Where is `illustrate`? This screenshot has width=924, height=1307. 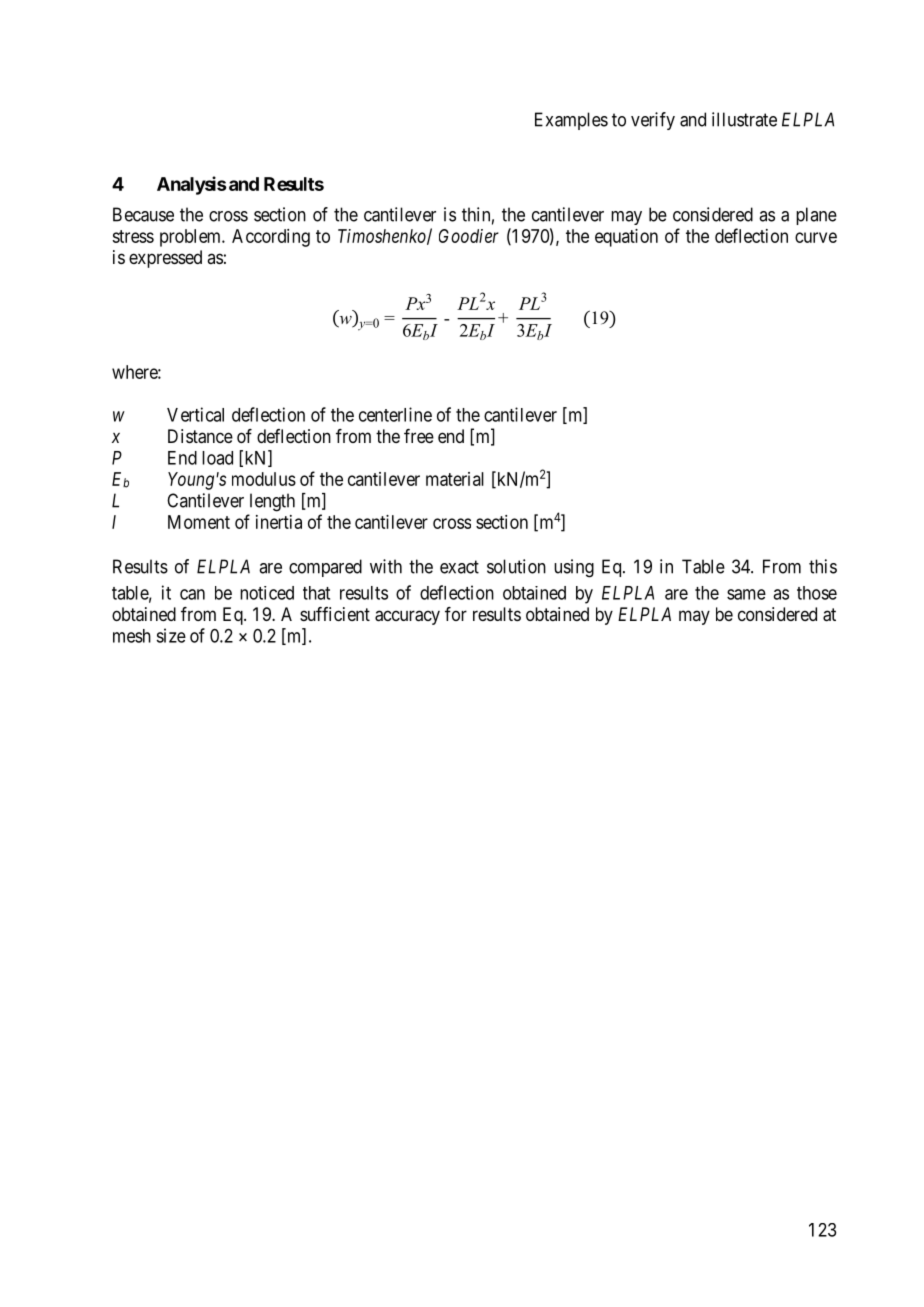
illustrate is located at coordinates (744, 119).
